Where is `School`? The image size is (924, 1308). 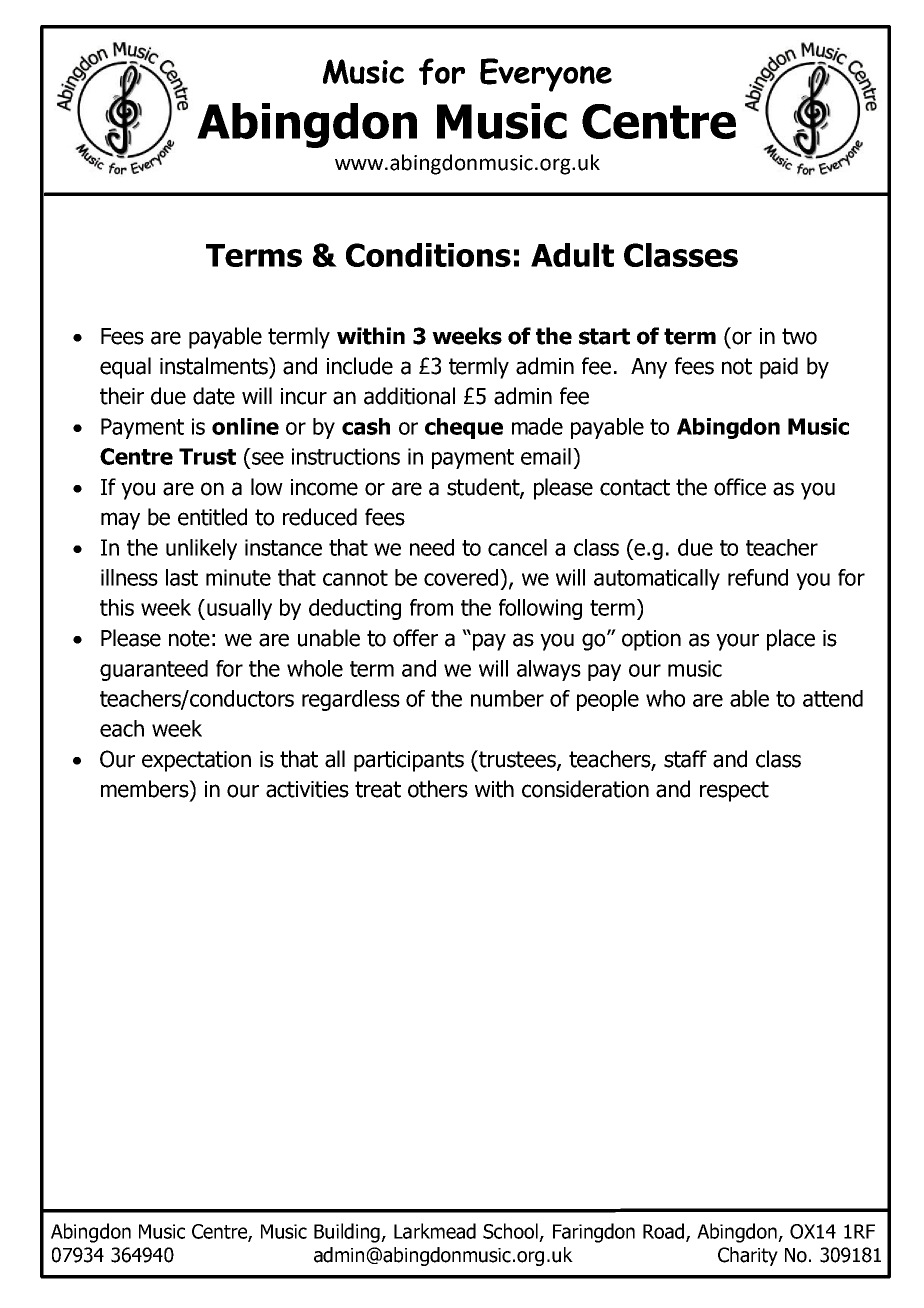
School is located at coordinates (512, 1232).
